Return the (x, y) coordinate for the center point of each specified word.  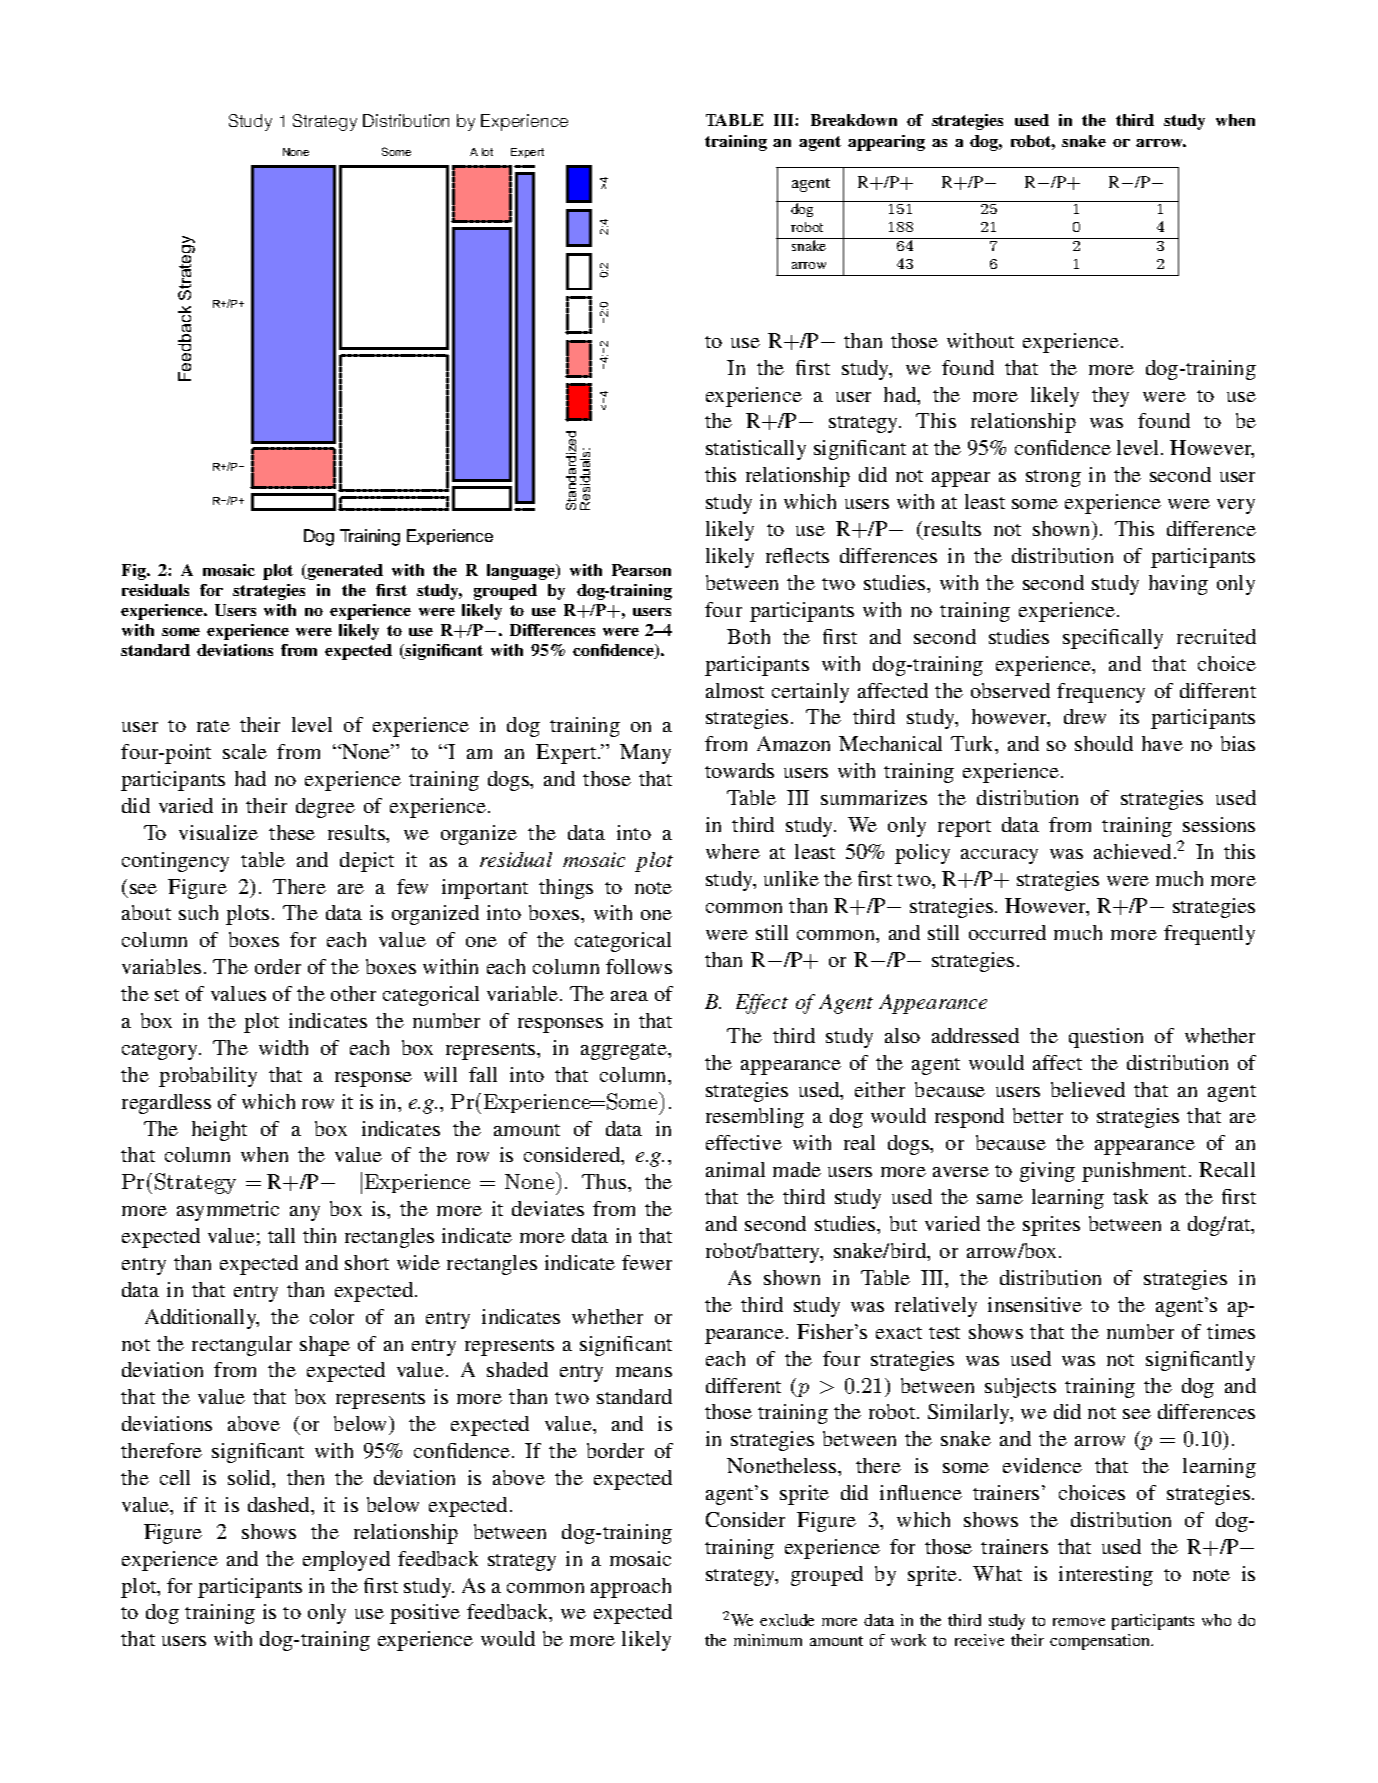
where (733, 851)
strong (1053, 478)
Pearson (641, 570)
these (292, 832)
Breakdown (854, 120)
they (1110, 397)
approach (631, 1588)
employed (346, 1561)
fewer (647, 1262)
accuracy (999, 856)
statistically (756, 450)
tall (281, 1235)
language (522, 572)
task (1130, 1196)
